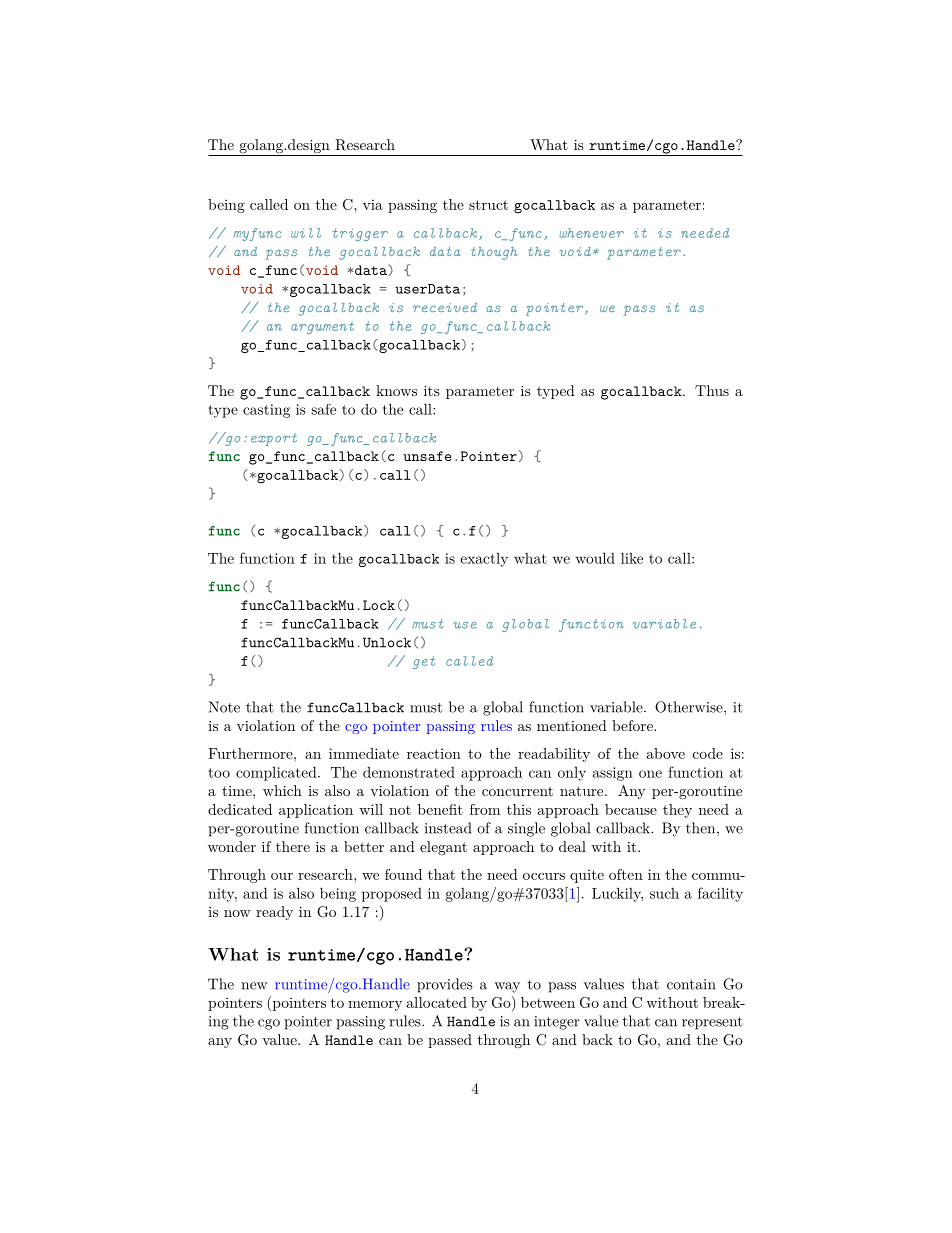 The image size is (952, 1233). I want to click on would, so click(595, 558).
